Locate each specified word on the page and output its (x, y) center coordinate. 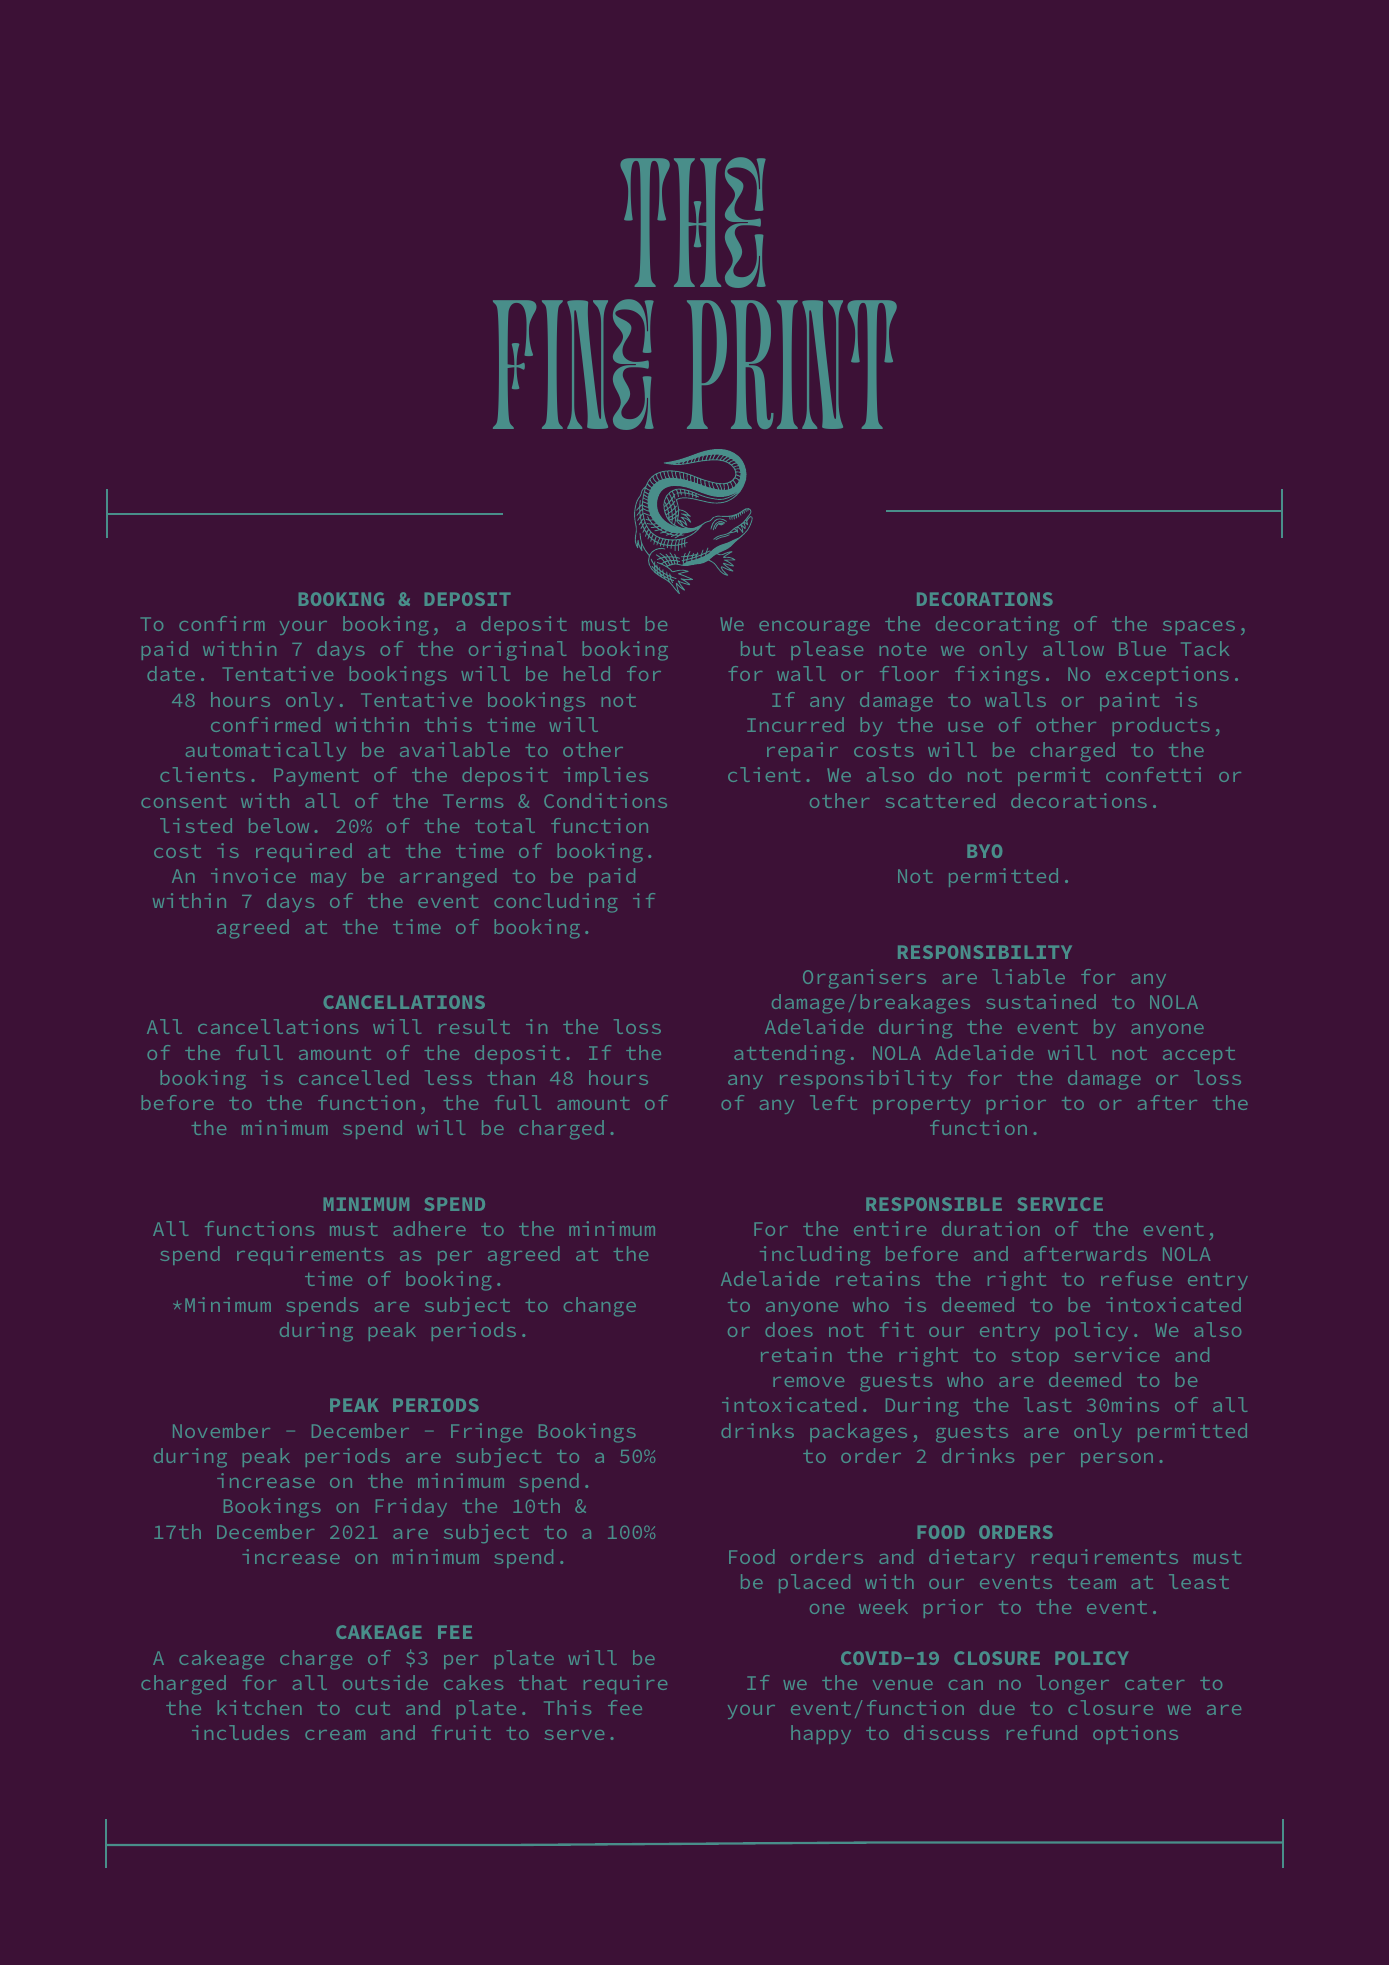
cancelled (353, 1077)
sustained (1041, 1001)
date (171, 673)
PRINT (792, 364)
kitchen (260, 1707)
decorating (997, 626)
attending (789, 1055)
